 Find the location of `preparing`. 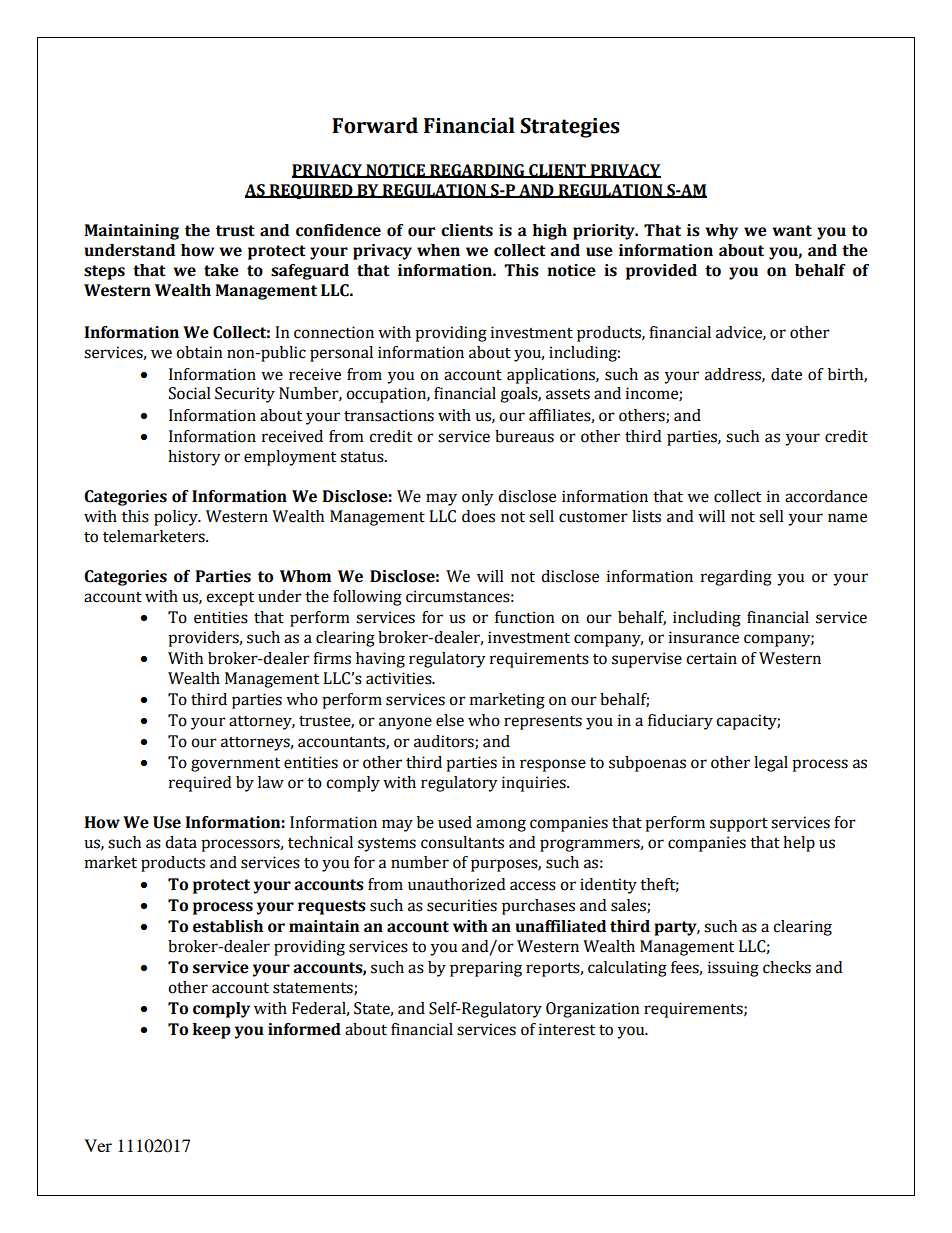

preparing is located at coordinates (486, 969).
